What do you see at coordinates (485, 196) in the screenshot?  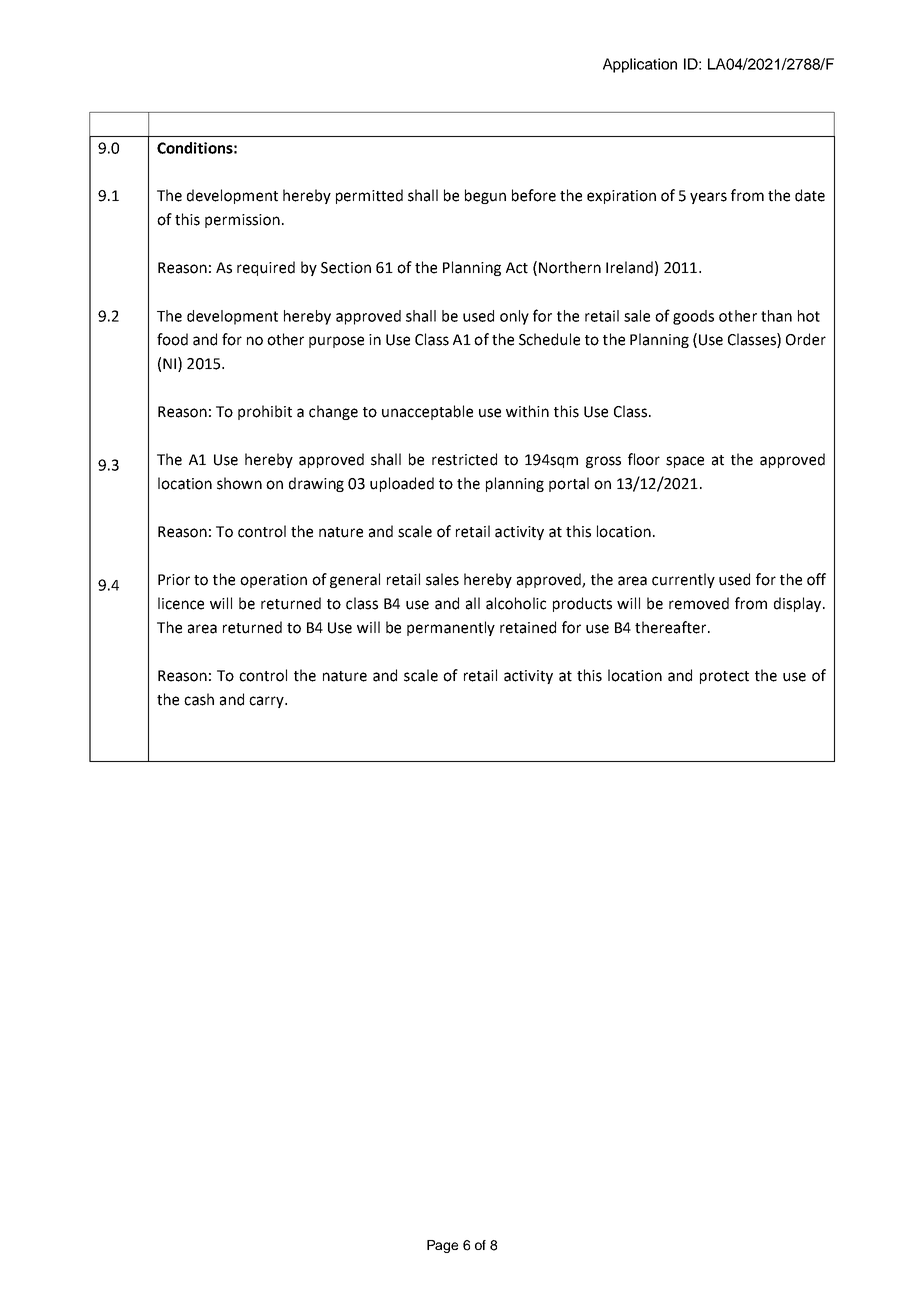 I see `begun` at bounding box center [485, 196].
